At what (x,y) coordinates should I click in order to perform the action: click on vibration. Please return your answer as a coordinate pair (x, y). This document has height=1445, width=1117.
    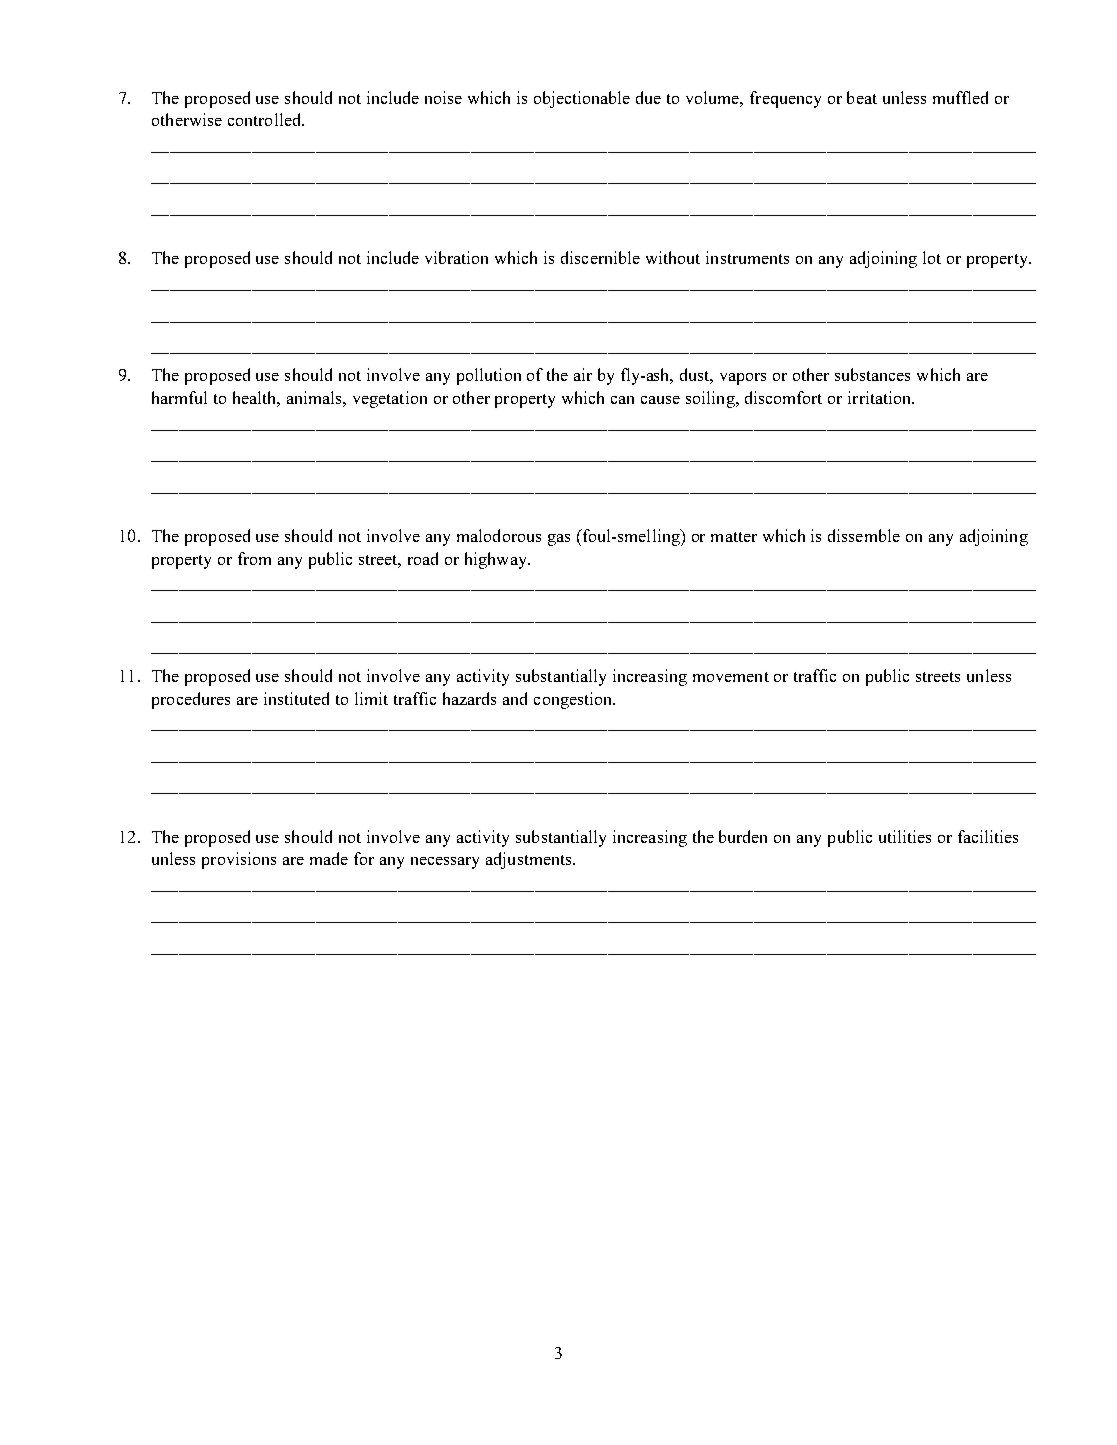
    Looking at the image, I should click on (456, 257).
